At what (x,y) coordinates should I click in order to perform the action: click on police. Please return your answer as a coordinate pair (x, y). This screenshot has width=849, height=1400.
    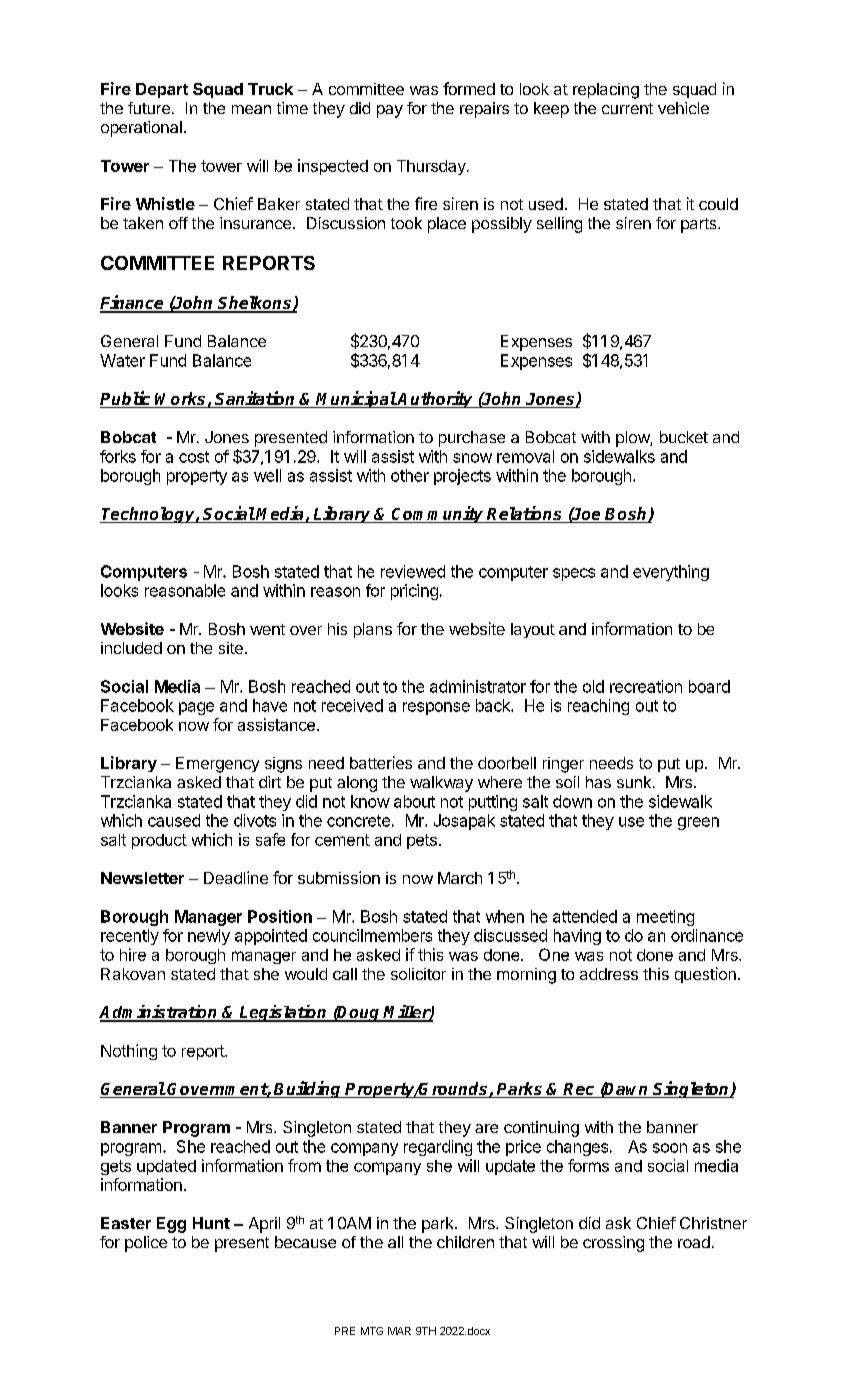
    Looking at the image, I should click on (146, 1244).
